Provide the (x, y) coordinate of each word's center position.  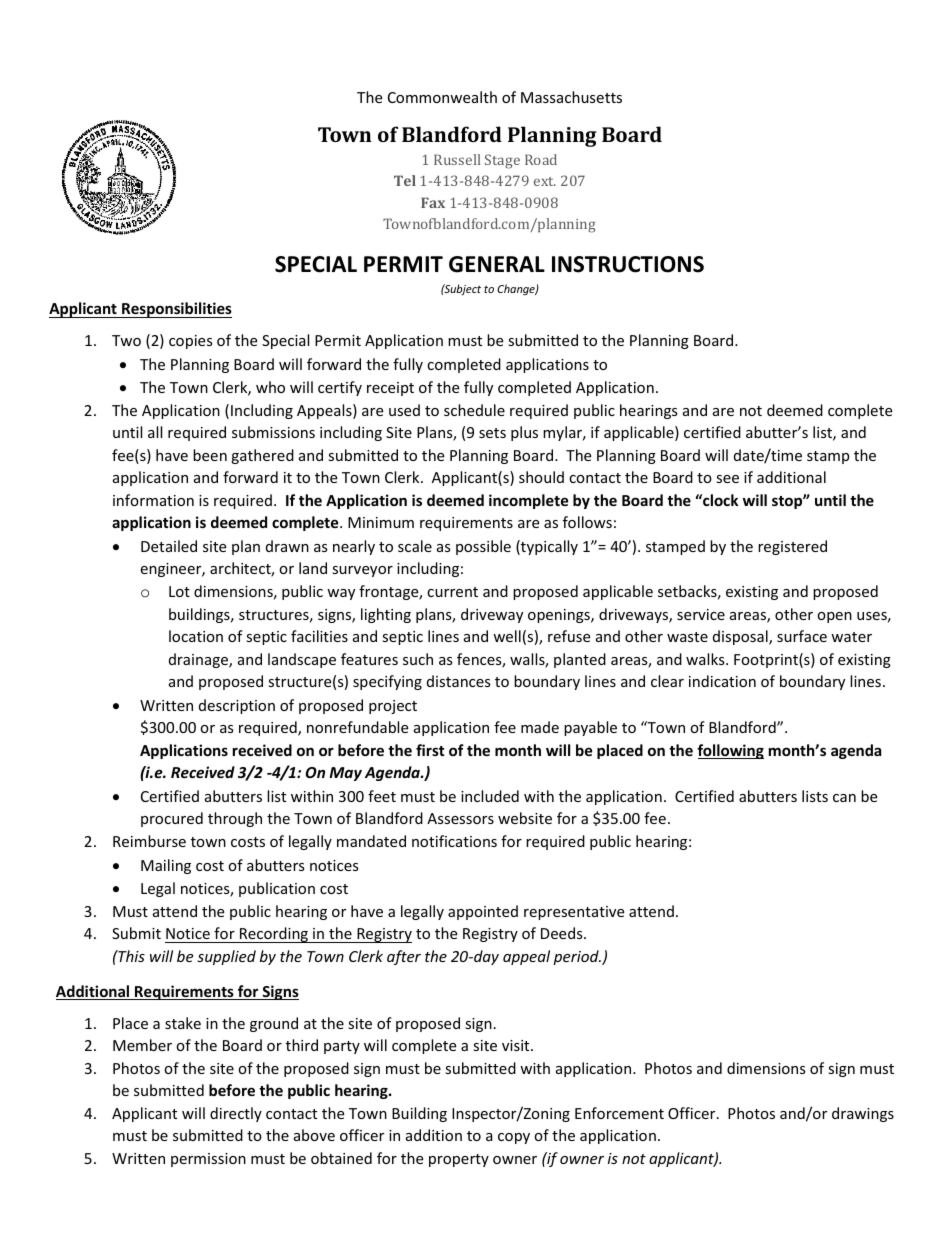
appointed (483, 912)
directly (236, 1114)
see (727, 479)
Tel (405, 180)
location (196, 636)
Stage (502, 161)
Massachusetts (571, 97)
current (452, 592)
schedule (474, 410)
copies (191, 342)
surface (802, 636)
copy (514, 1138)
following (730, 751)
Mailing (166, 866)
